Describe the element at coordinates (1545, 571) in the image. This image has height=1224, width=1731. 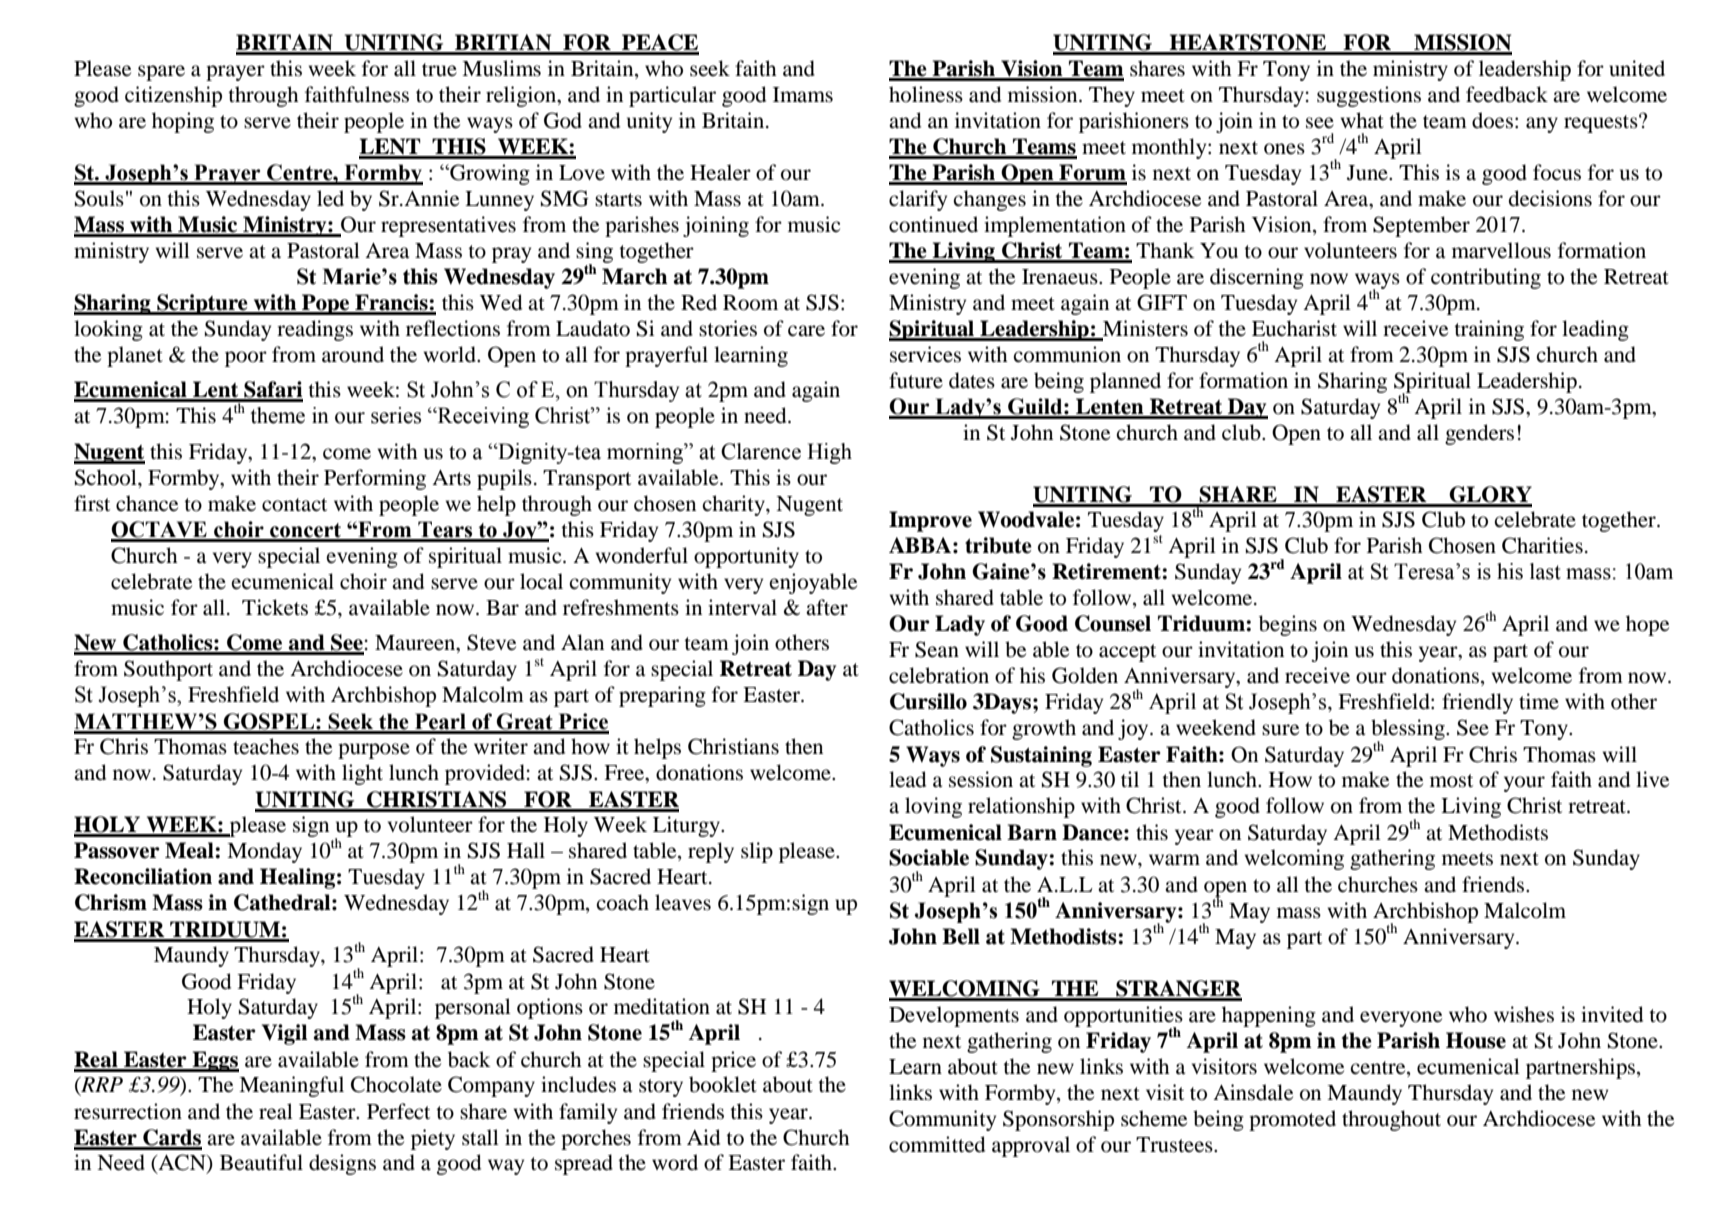
I see `last` at that location.
